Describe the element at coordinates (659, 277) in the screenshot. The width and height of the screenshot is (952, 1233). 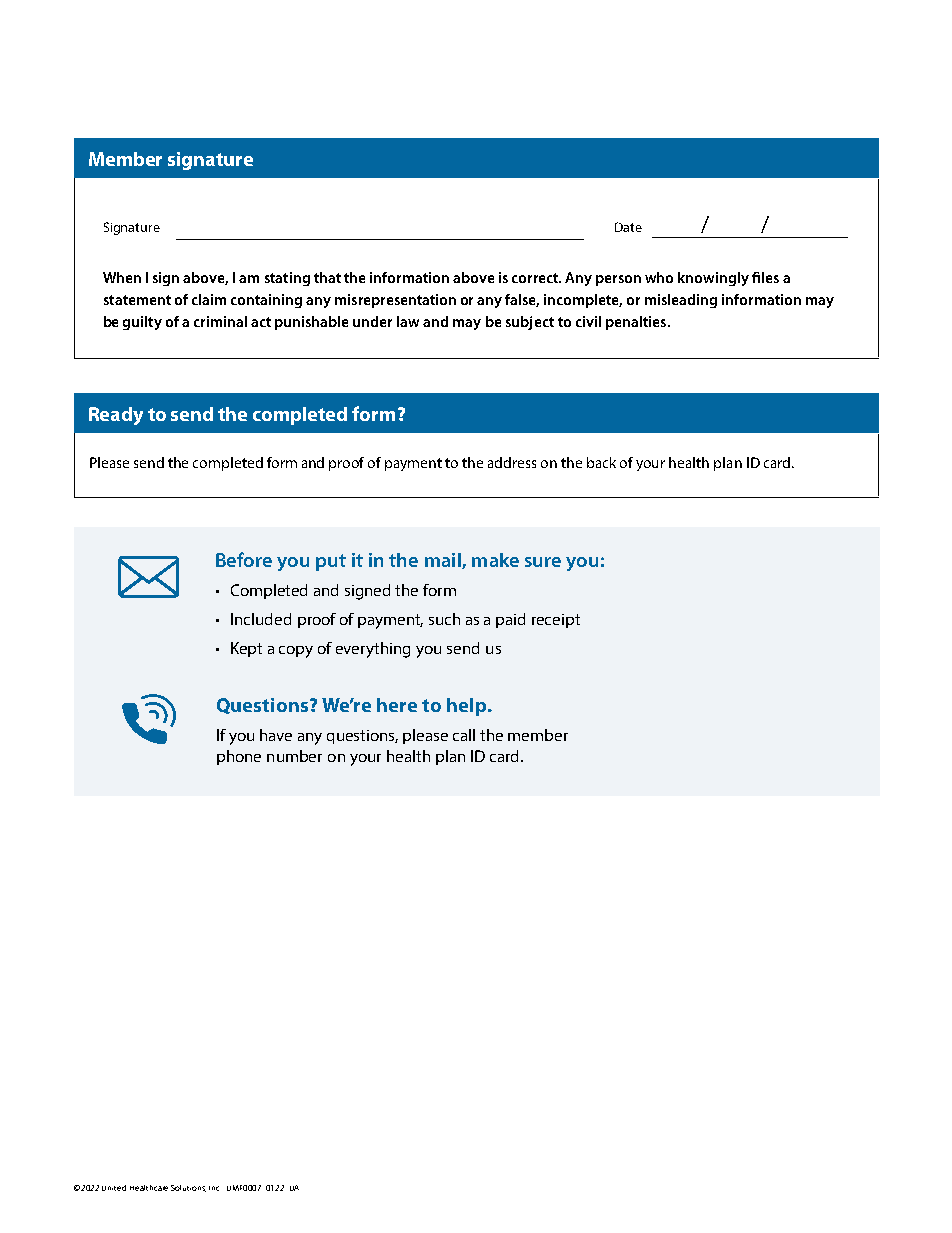
I see `who` at that location.
